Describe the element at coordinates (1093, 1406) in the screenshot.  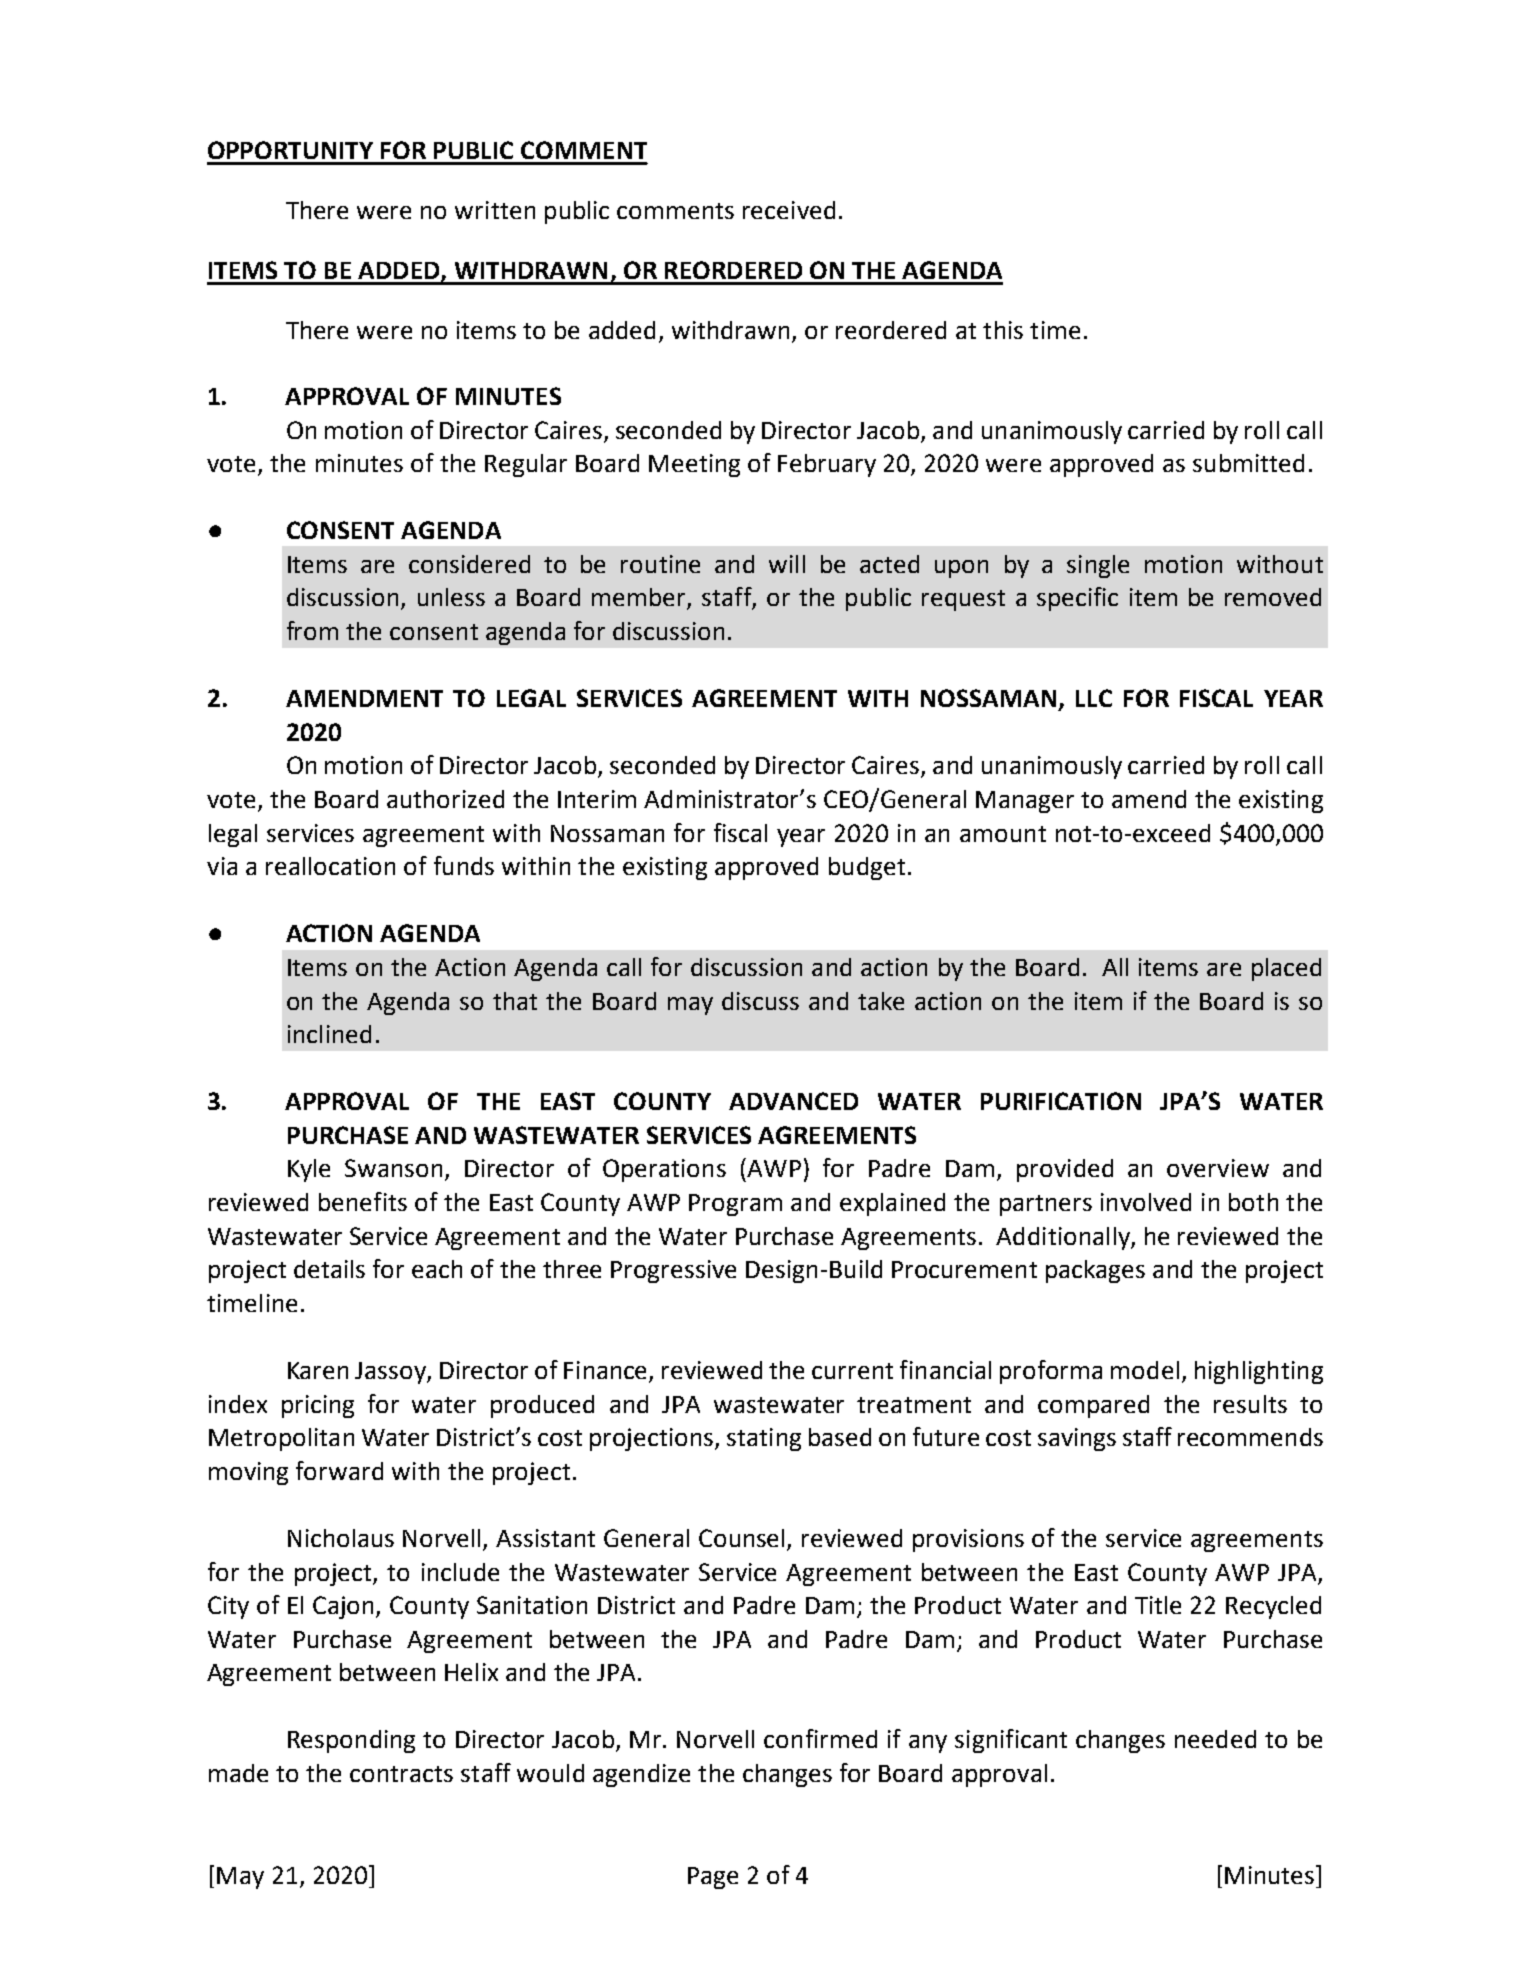
I see `compared` at that location.
